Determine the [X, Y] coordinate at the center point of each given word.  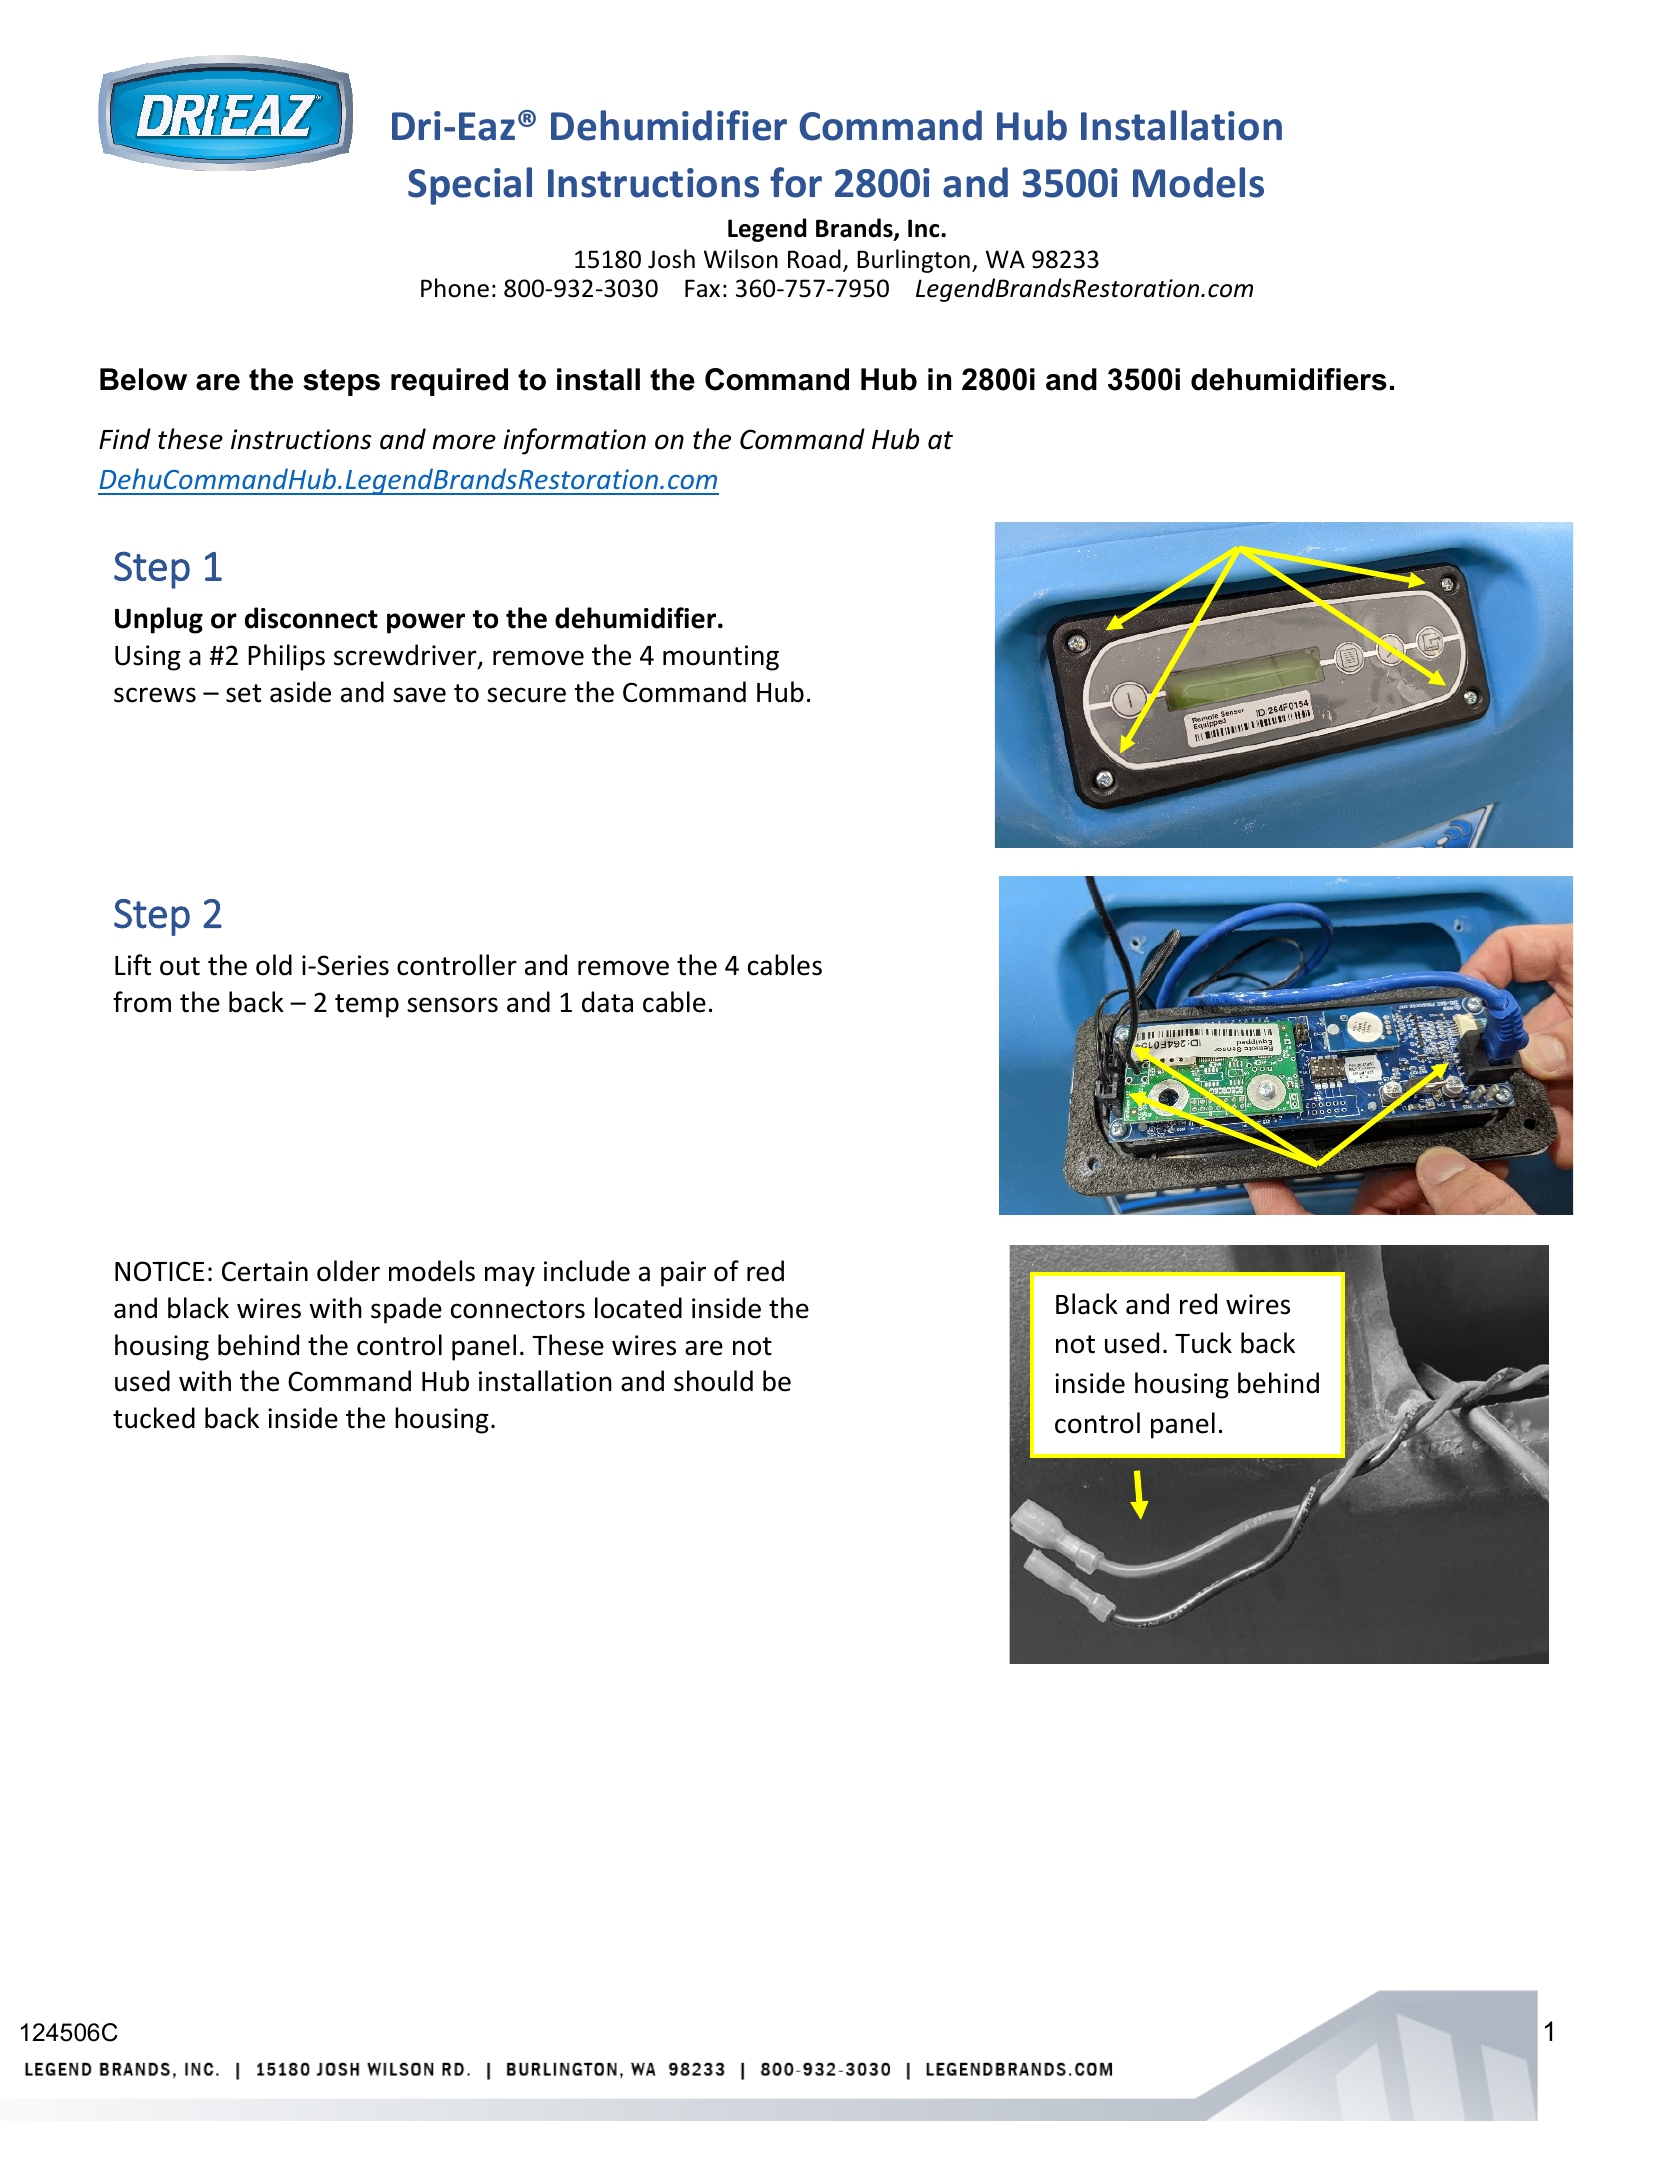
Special [470, 186]
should [713, 1381]
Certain [265, 1271]
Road [814, 259]
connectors [518, 1309]
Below [143, 379]
